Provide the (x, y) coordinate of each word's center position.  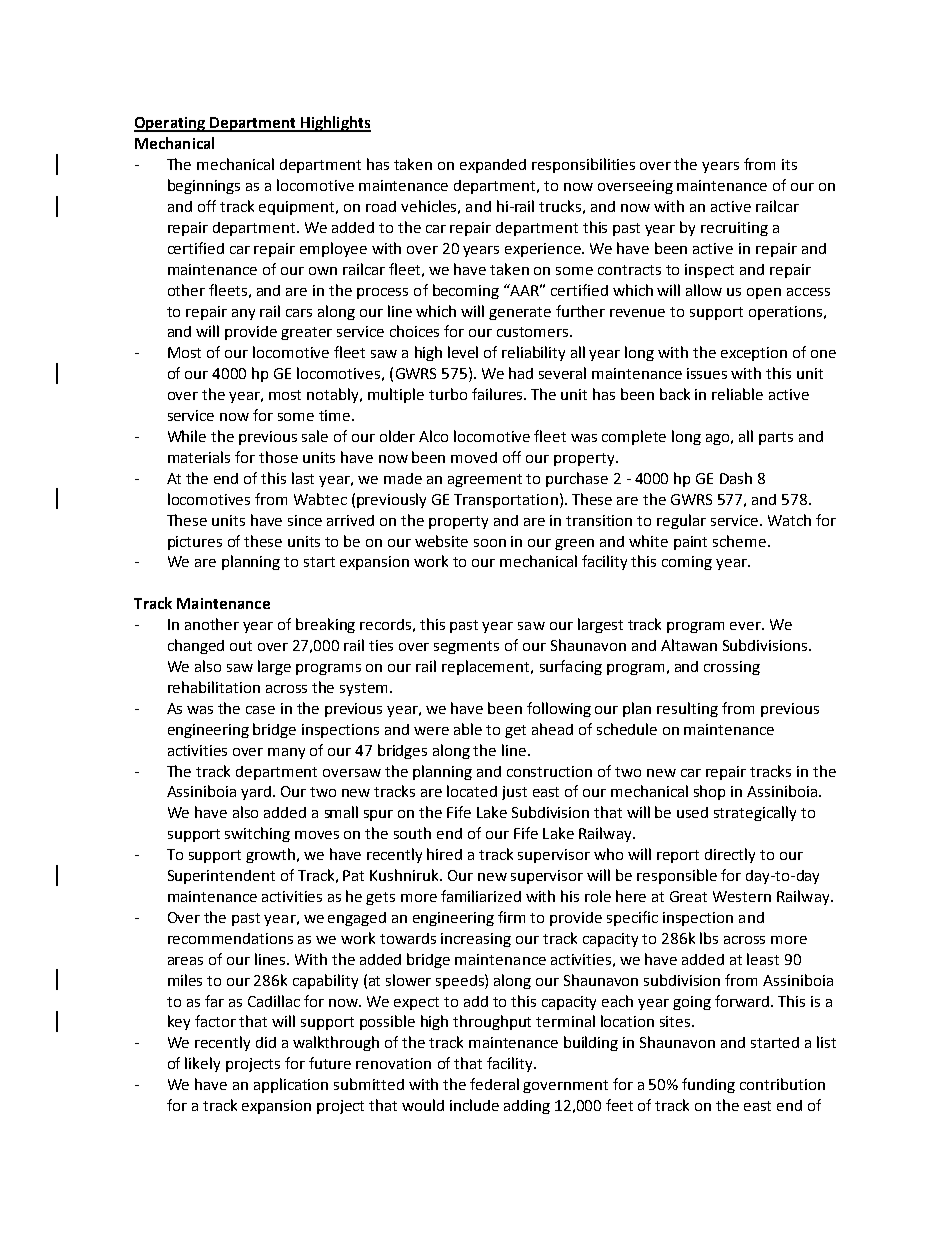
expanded (493, 166)
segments (466, 647)
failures (498, 394)
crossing (732, 668)
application (291, 1085)
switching (257, 834)
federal (494, 1084)
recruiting (734, 229)
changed (196, 646)
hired (444, 854)
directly (730, 855)
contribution (782, 1084)
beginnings (204, 186)
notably (334, 395)
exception (754, 354)
